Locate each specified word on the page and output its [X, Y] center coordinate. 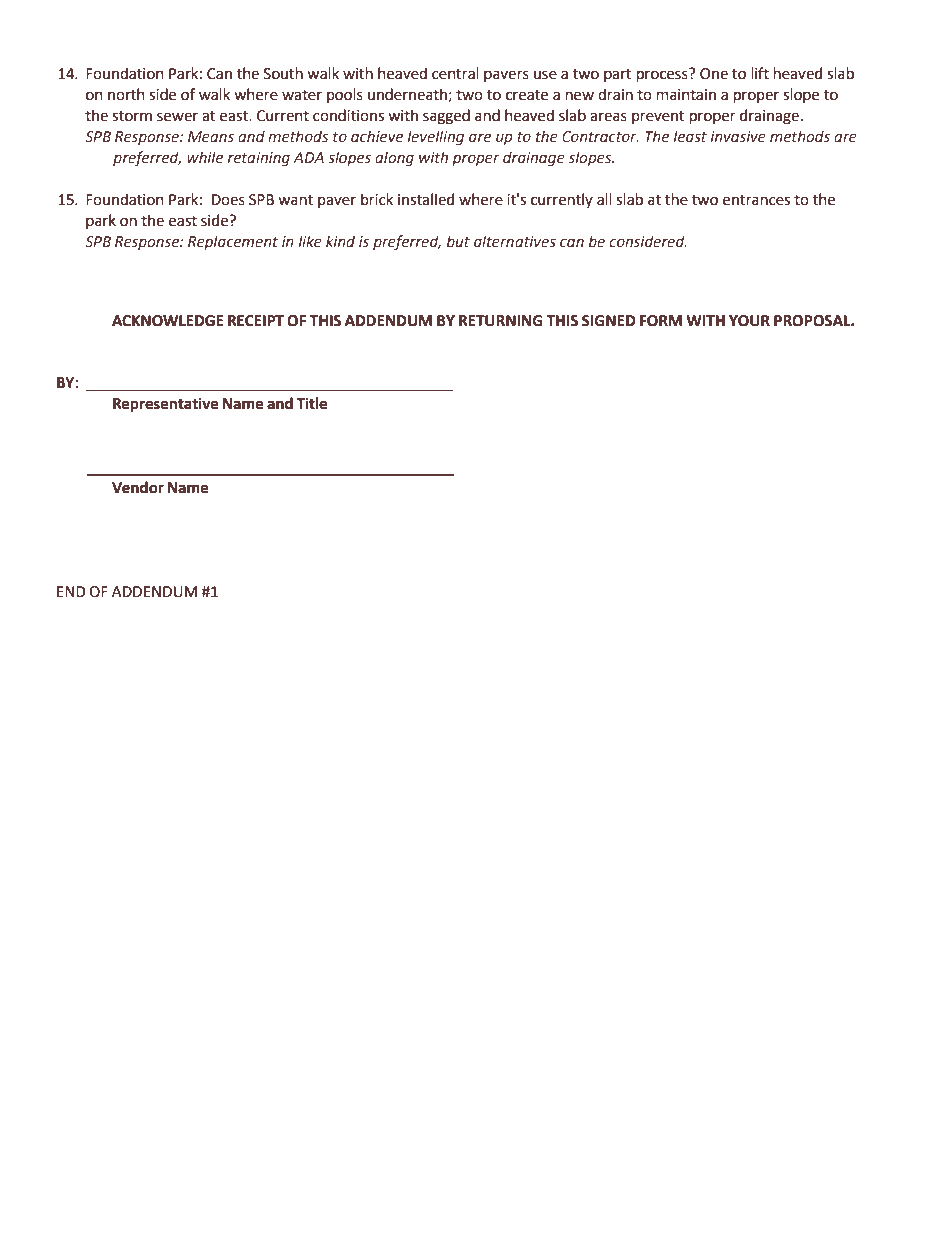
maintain [686, 95]
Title [311, 403]
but [458, 241]
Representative [166, 405]
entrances [756, 200]
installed [426, 199]
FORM [661, 321]
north [126, 94]
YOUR [749, 321]
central [455, 73]
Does [228, 200]
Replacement [233, 242]
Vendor [138, 487]
